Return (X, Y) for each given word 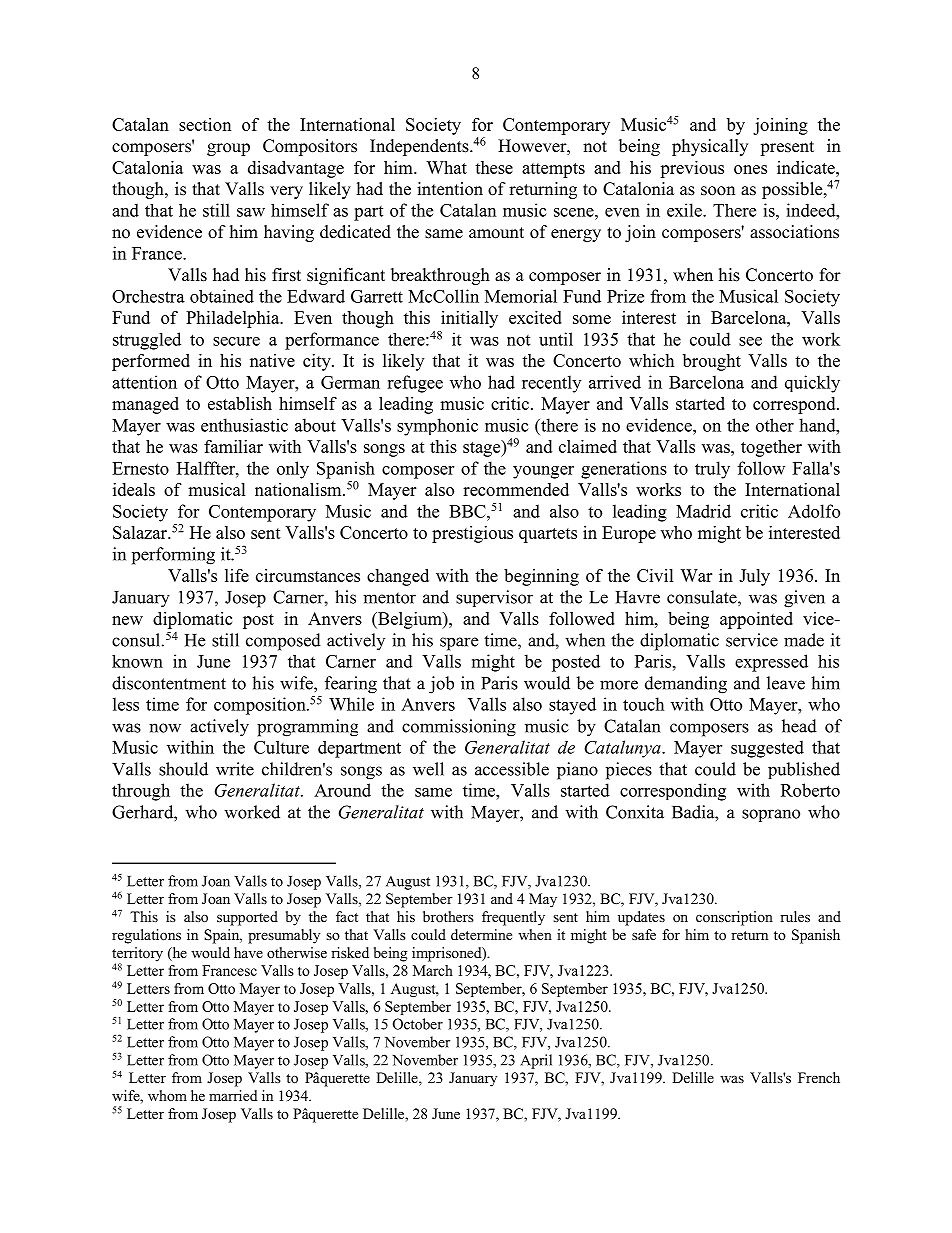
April (536, 1061)
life (237, 575)
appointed (756, 620)
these (494, 167)
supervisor (494, 598)
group (228, 149)
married (233, 1095)
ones (750, 169)
